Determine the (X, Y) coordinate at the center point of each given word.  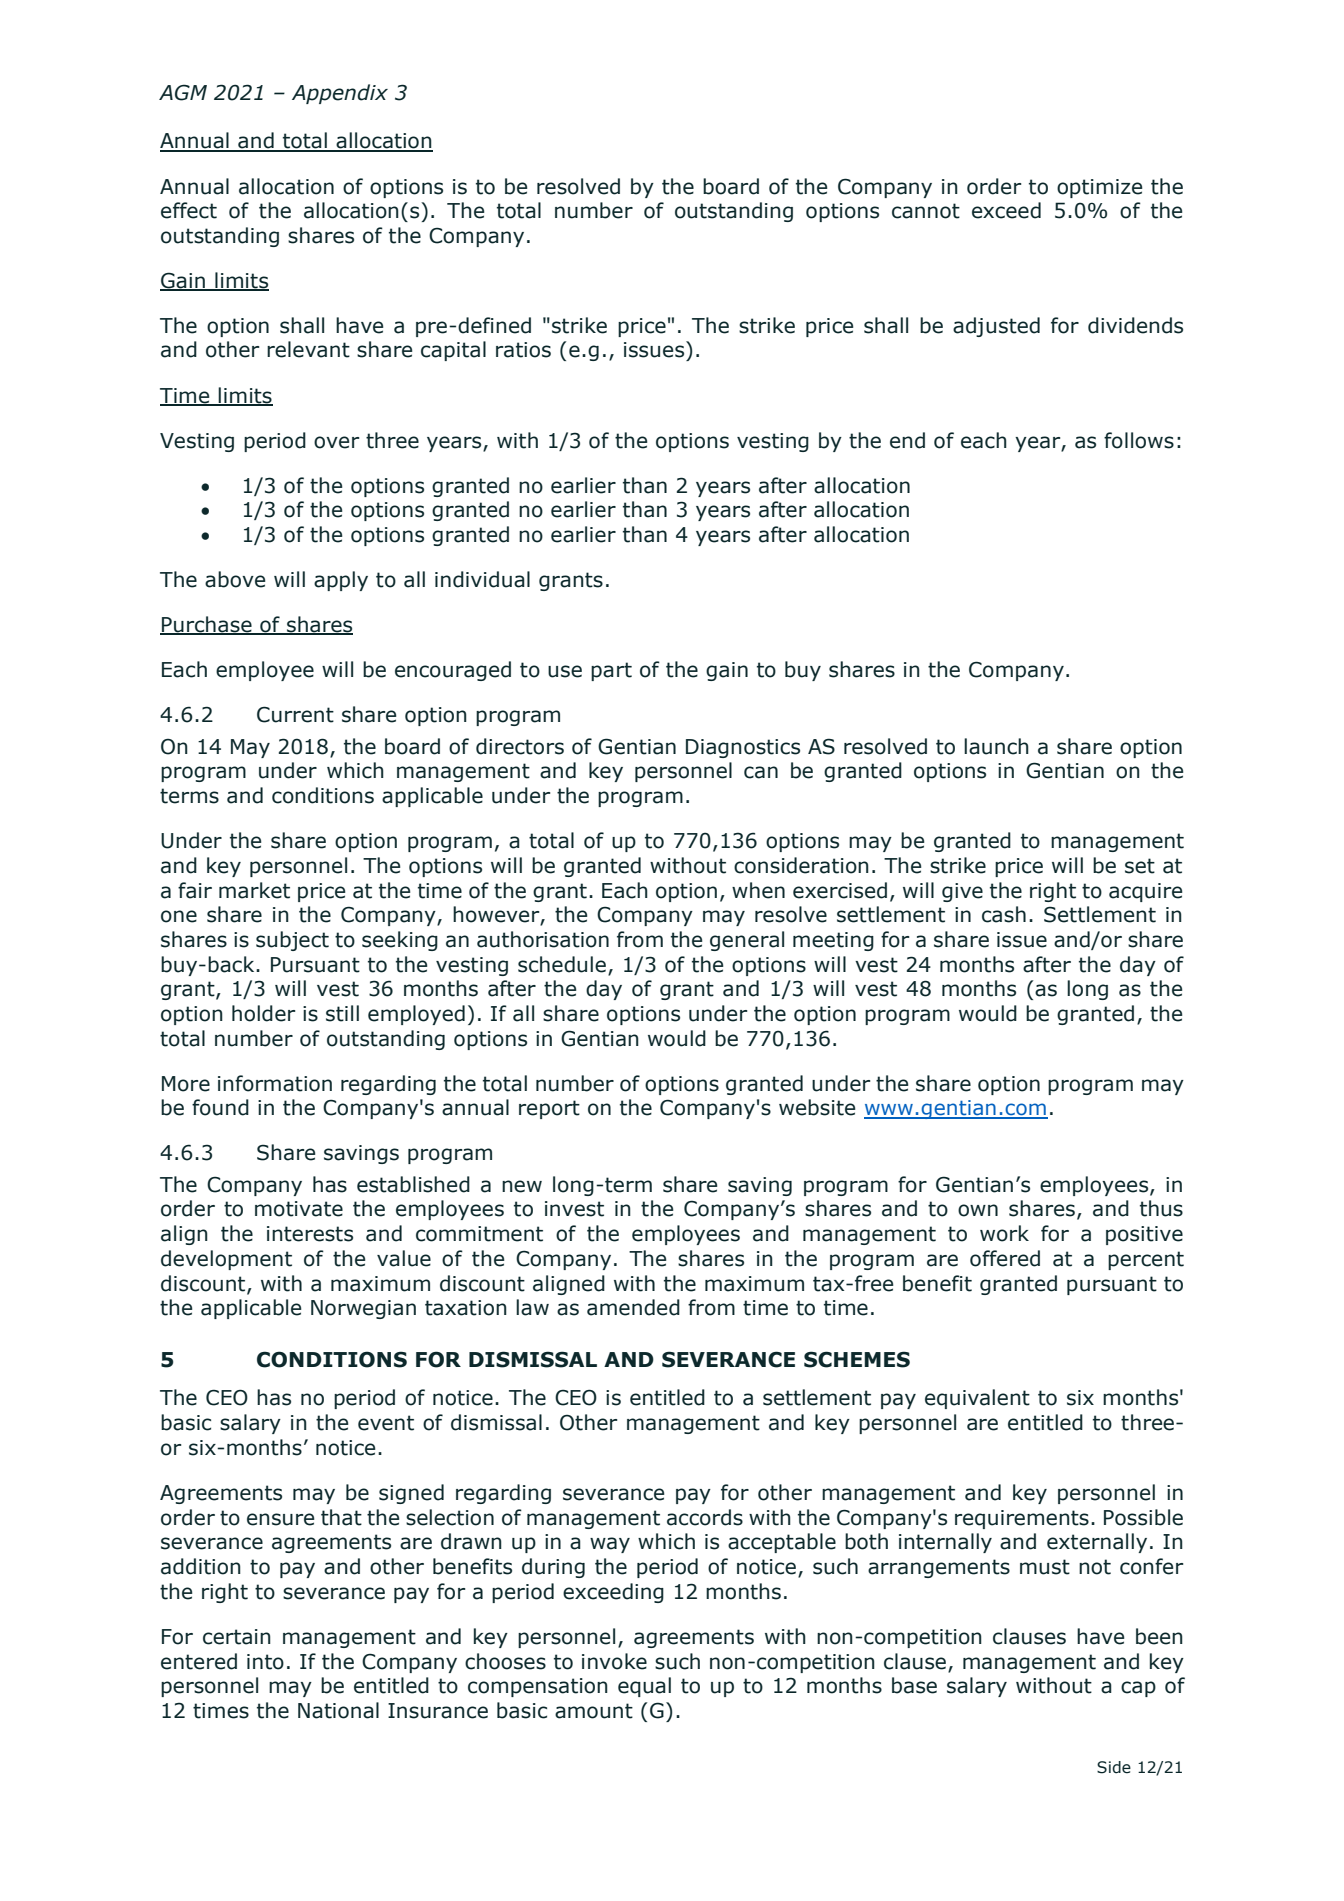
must (1045, 1567)
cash (1004, 914)
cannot (926, 211)
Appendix (340, 94)
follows (1139, 440)
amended (633, 1307)
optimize (1099, 188)
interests (310, 1234)
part (611, 671)
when (758, 890)
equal (644, 1687)
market (254, 890)
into (265, 1662)
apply (341, 581)
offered (1005, 1258)
